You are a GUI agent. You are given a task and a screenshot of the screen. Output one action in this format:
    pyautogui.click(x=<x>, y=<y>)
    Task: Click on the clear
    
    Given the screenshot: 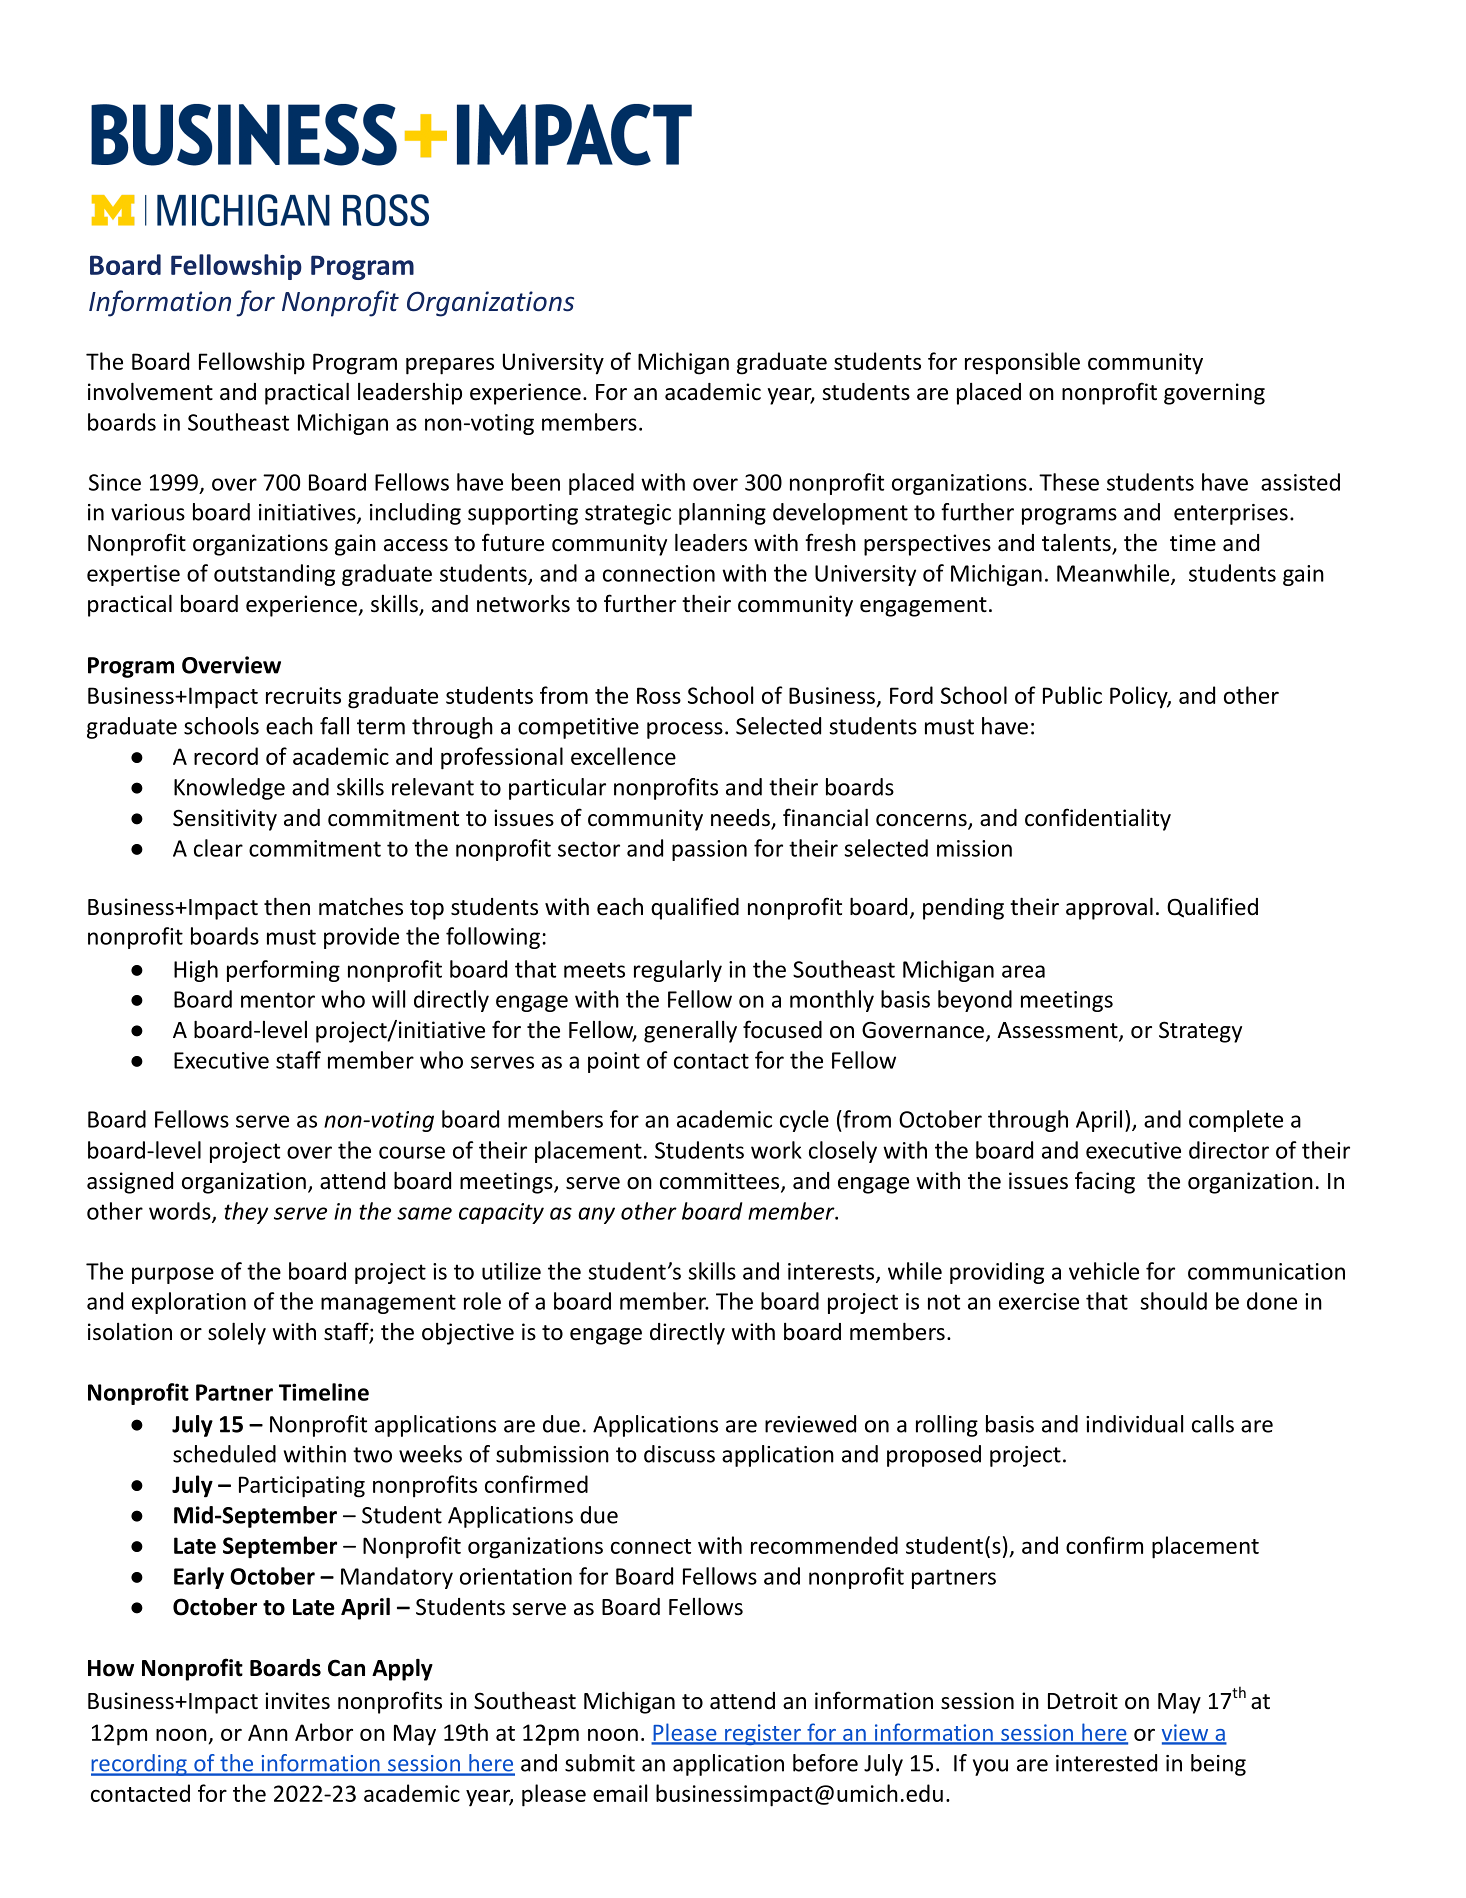 What is the action you would take?
    pyautogui.click(x=218, y=848)
